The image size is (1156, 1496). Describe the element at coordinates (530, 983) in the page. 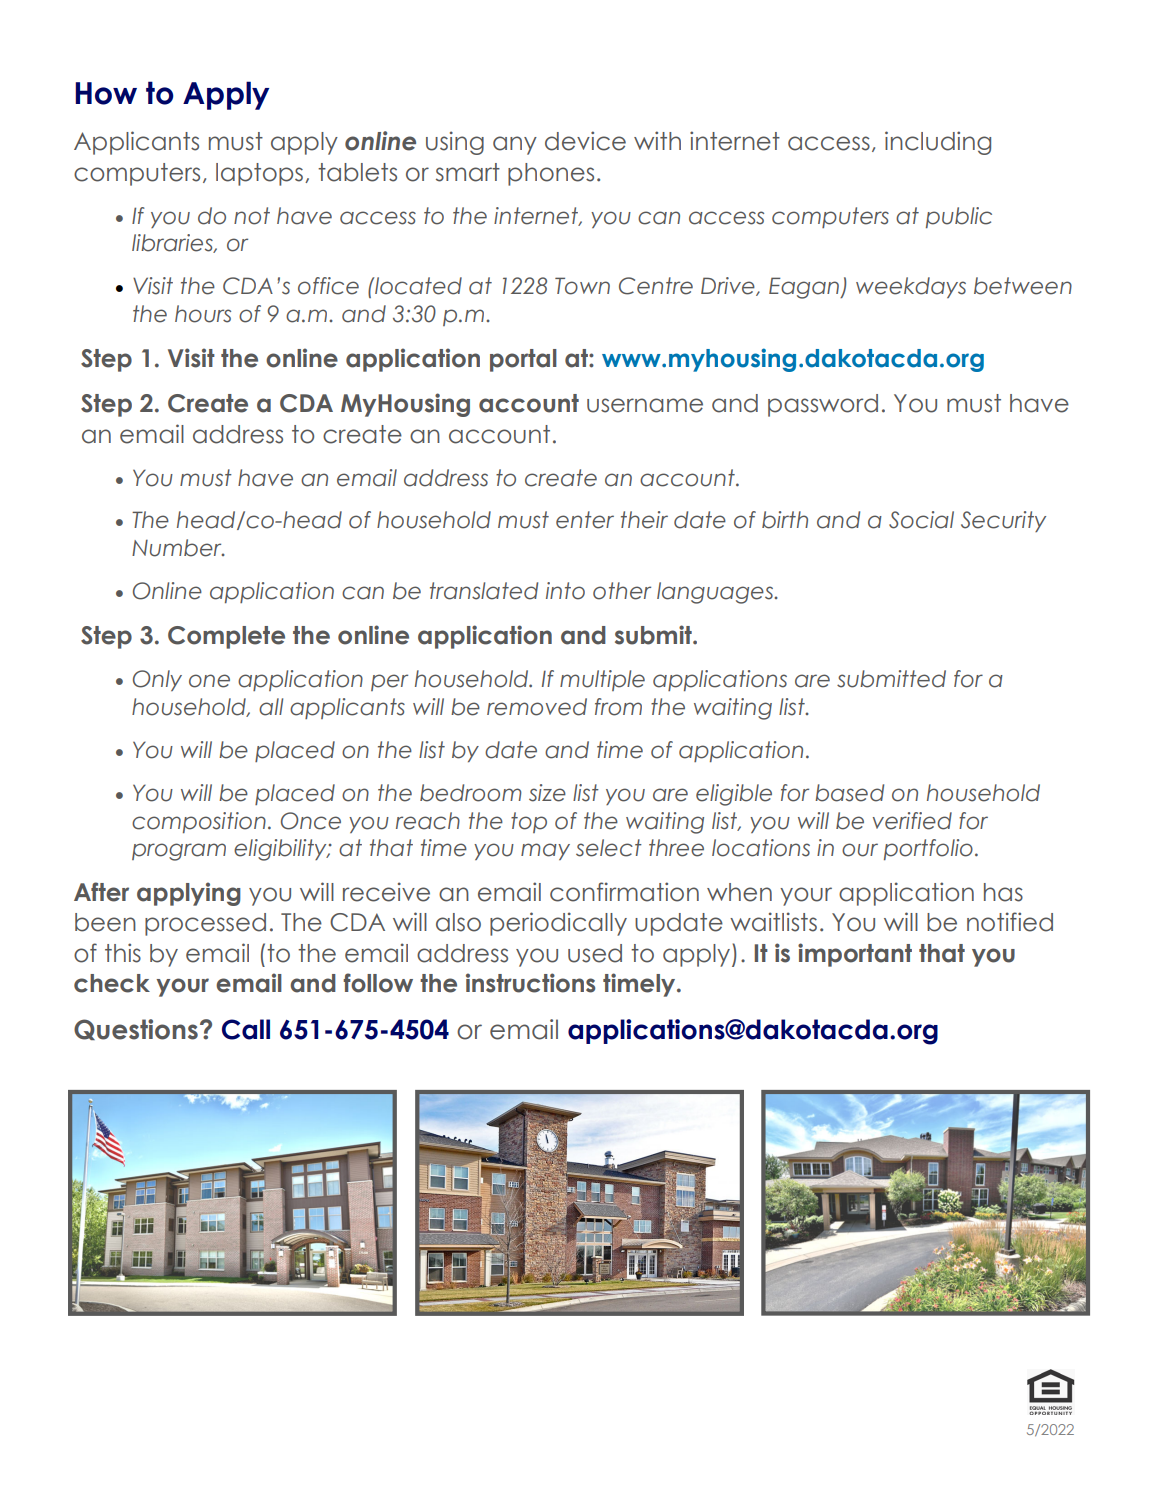

I see `instructions` at that location.
